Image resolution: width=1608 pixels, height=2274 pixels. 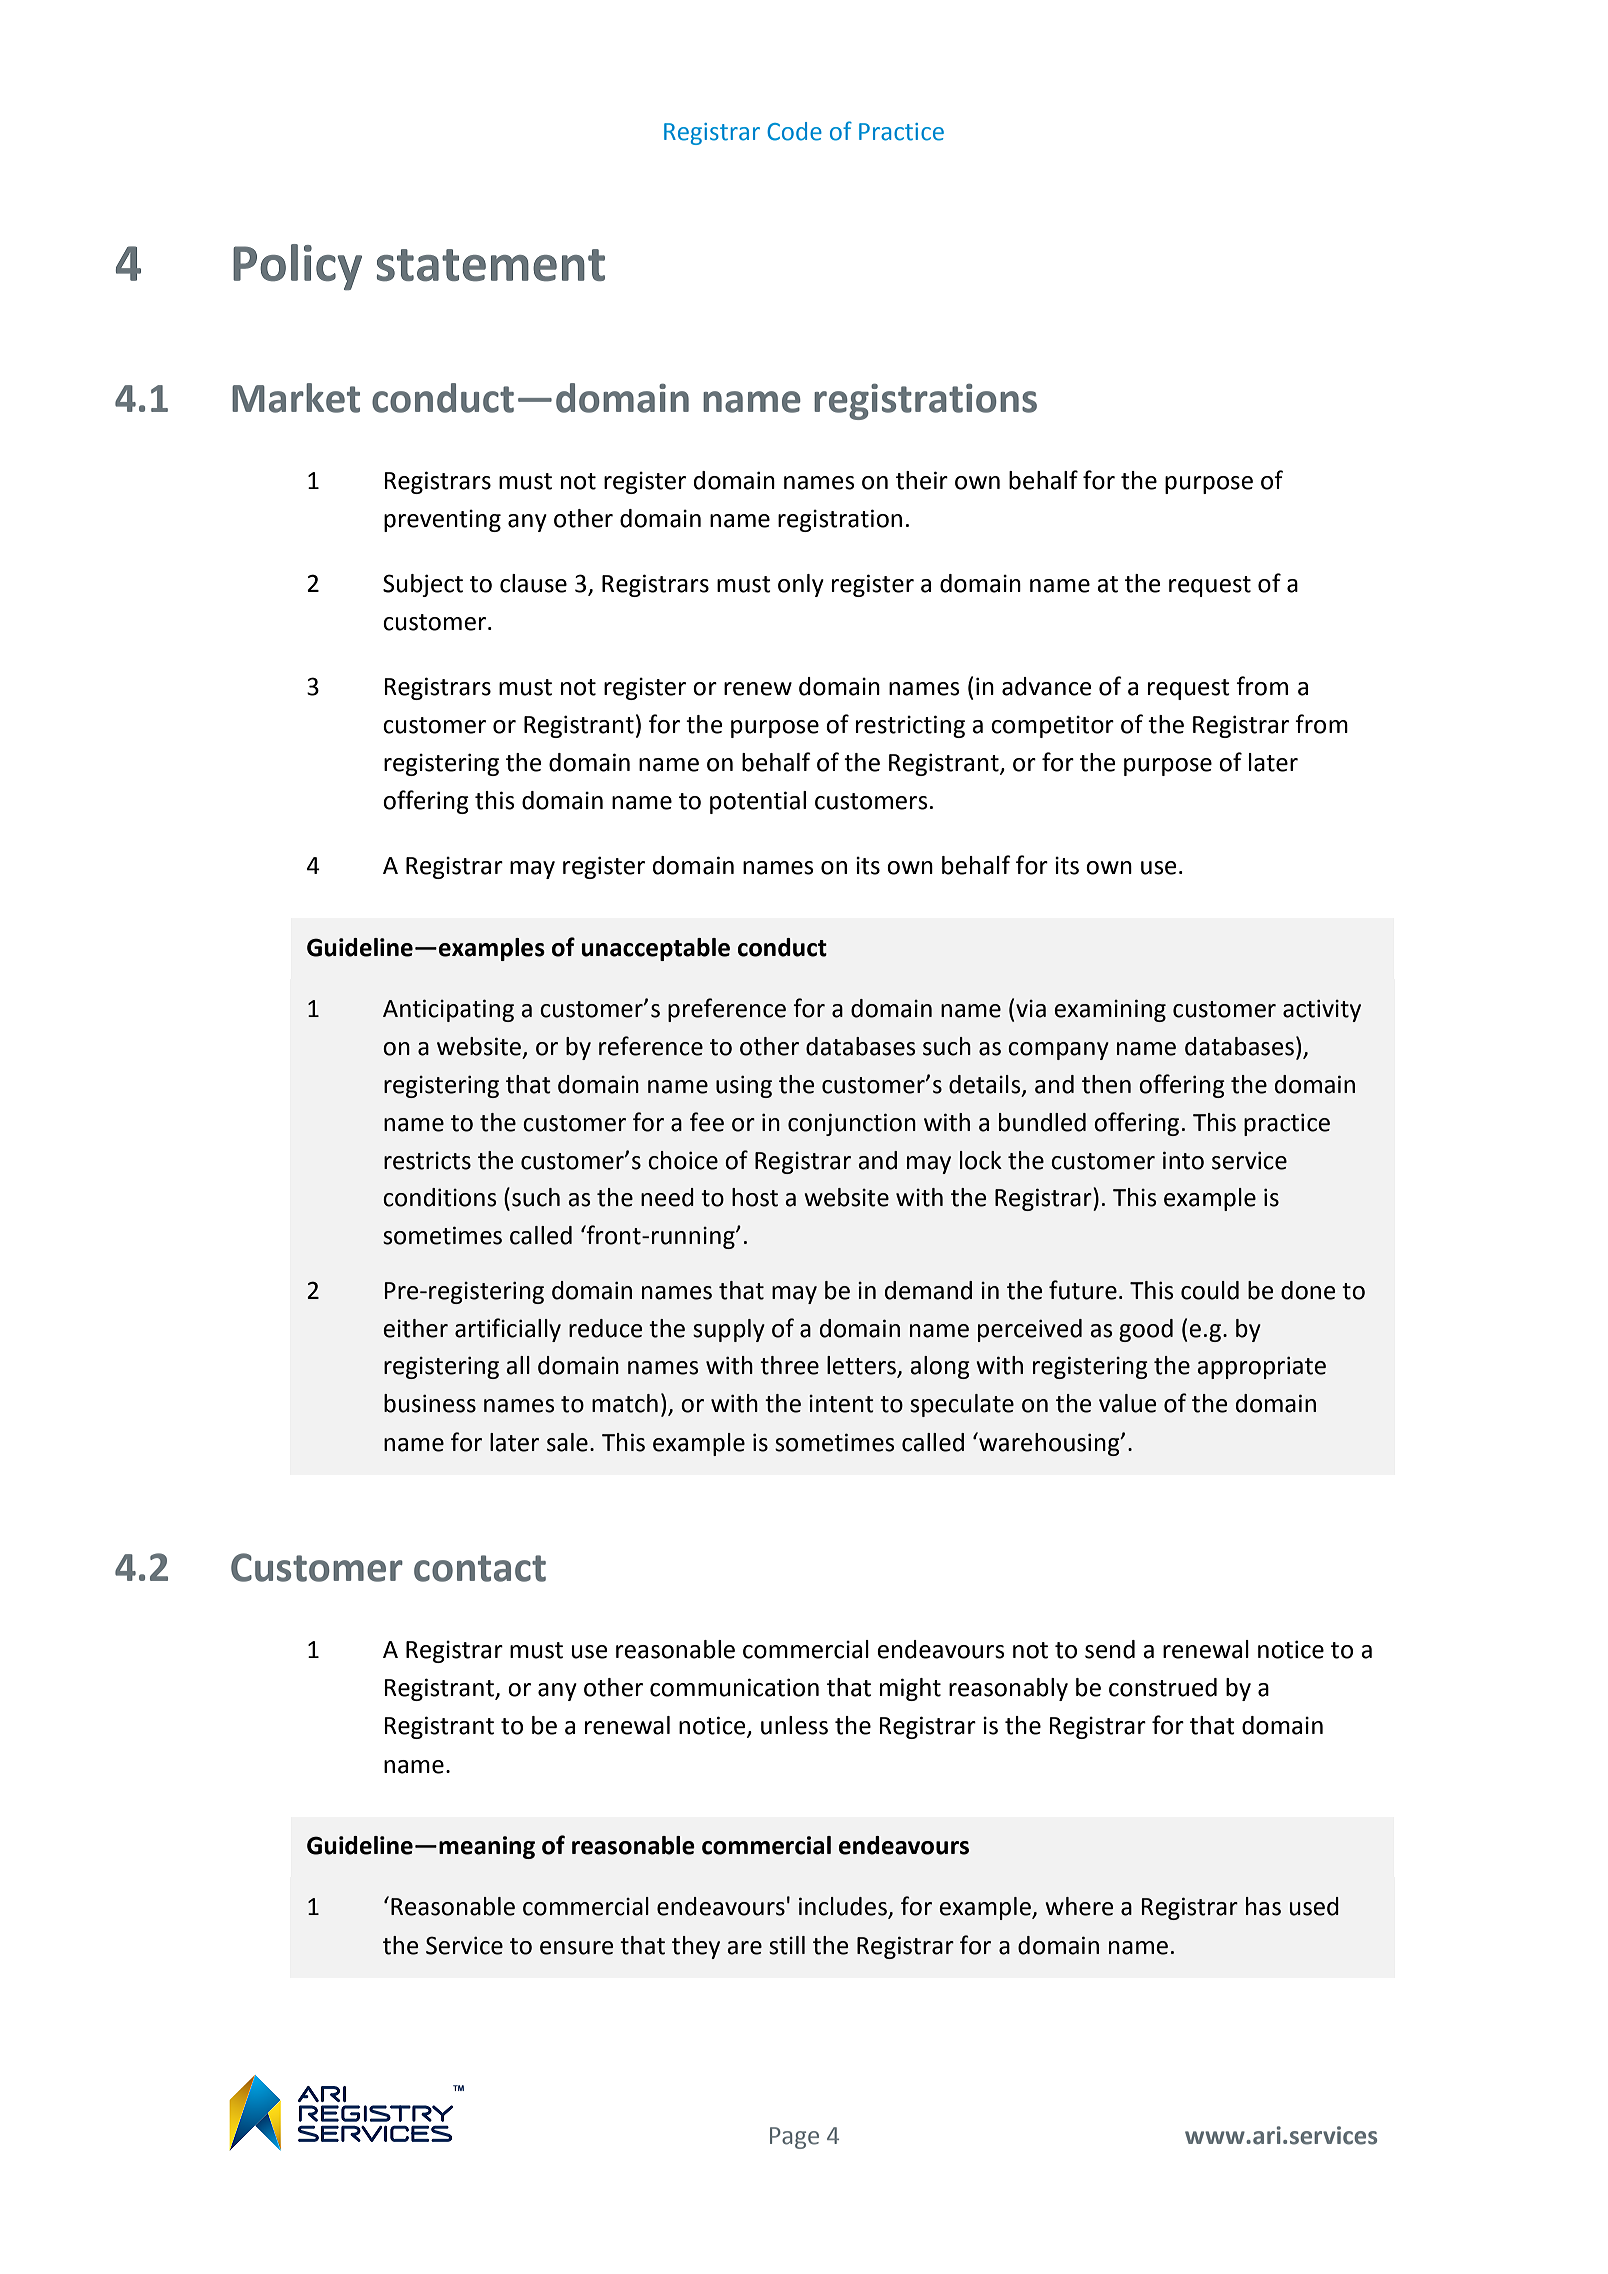 I want to click on into, so click(x=1183, y=1160).
